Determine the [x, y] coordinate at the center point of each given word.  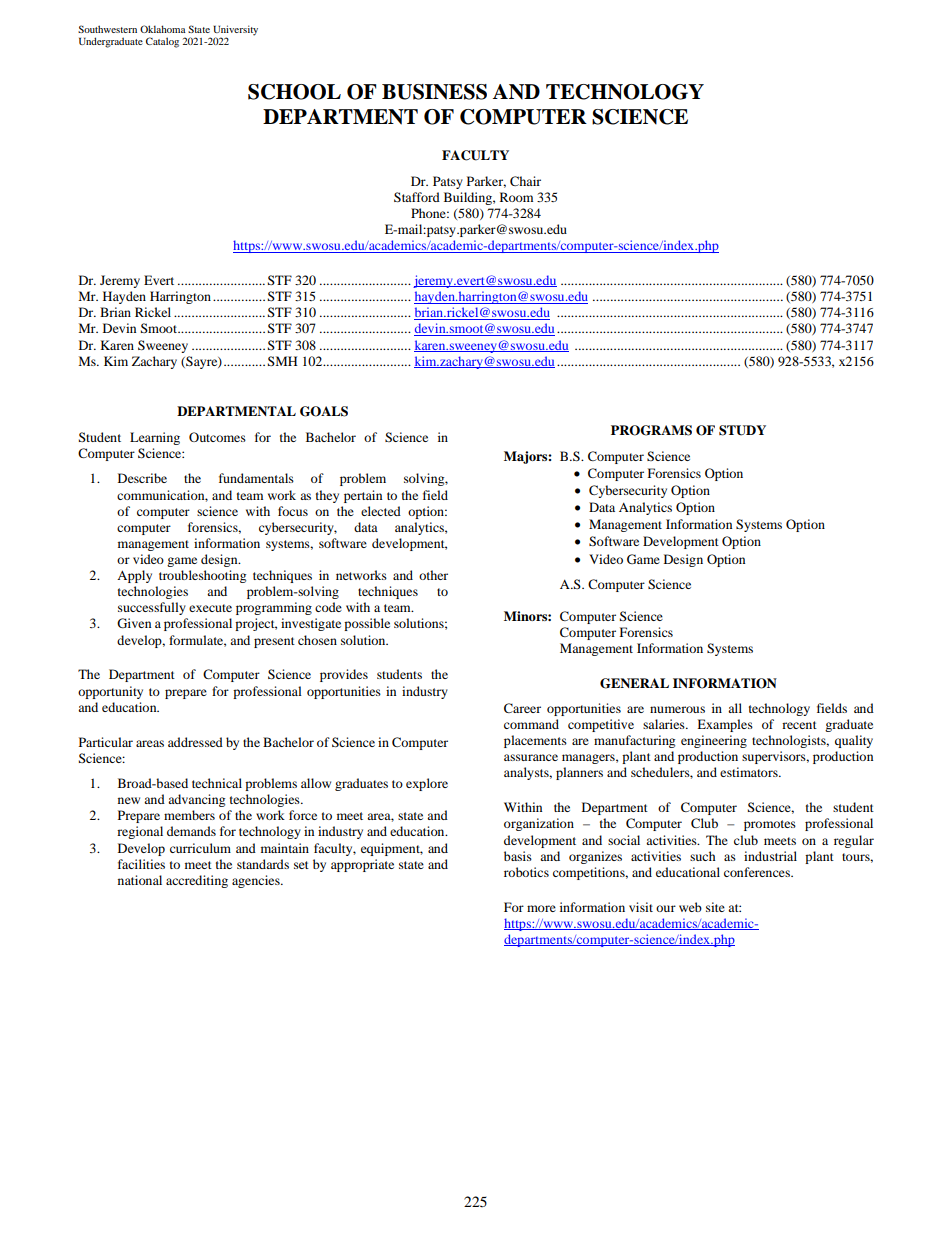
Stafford [417, 197]
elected [381, 511]
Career [522, 708]
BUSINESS [434, 92]
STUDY [742, 430]
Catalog [162, 42]
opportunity [110, 692]
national [140, 880]
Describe [142, 478]
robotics [526, 872]
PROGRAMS [651, 430]
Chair [525, 181]
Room [516, 197]
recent [799, 725]
